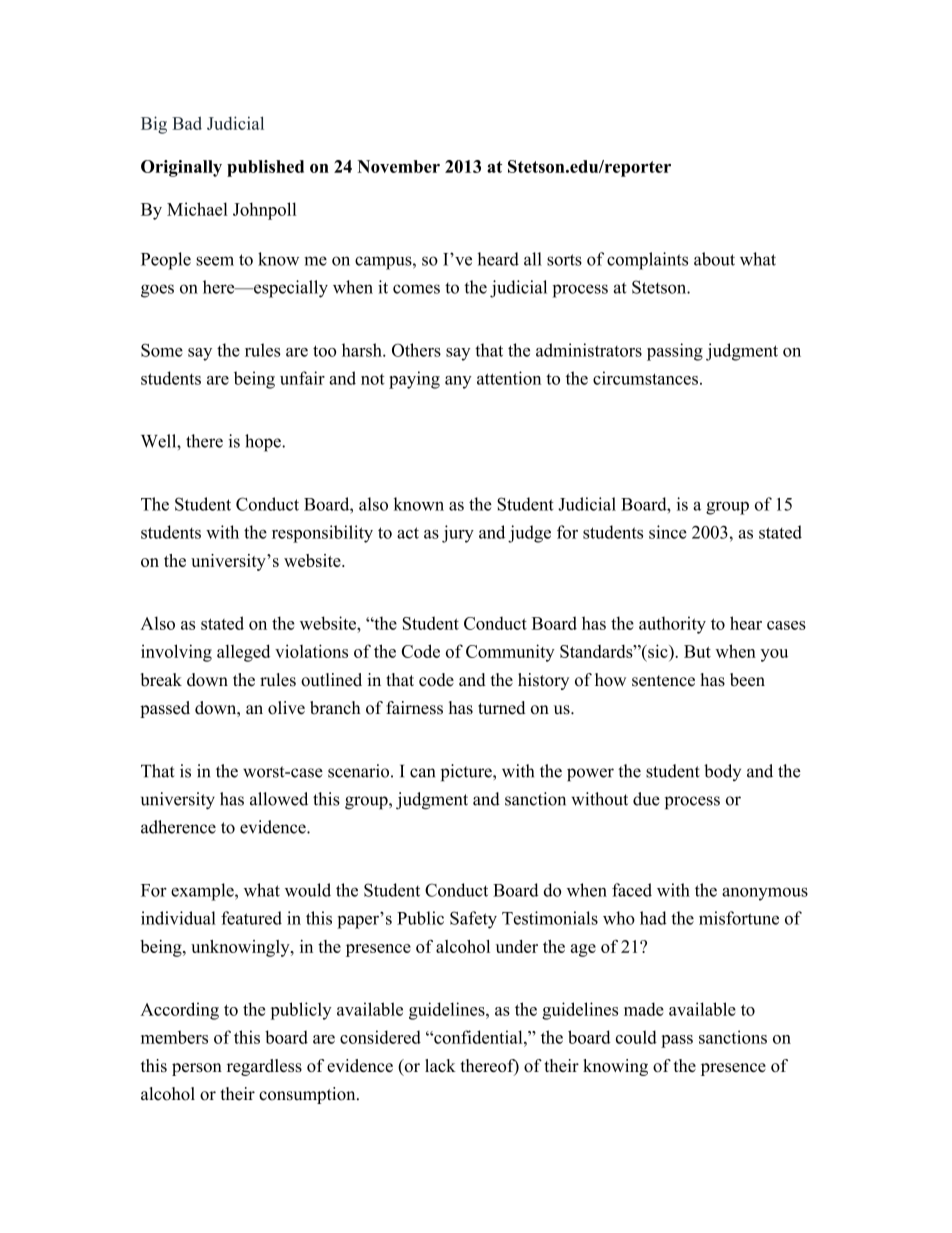 The image size is (952, 1233). I want to click on circumstances, so click(645, 378).
